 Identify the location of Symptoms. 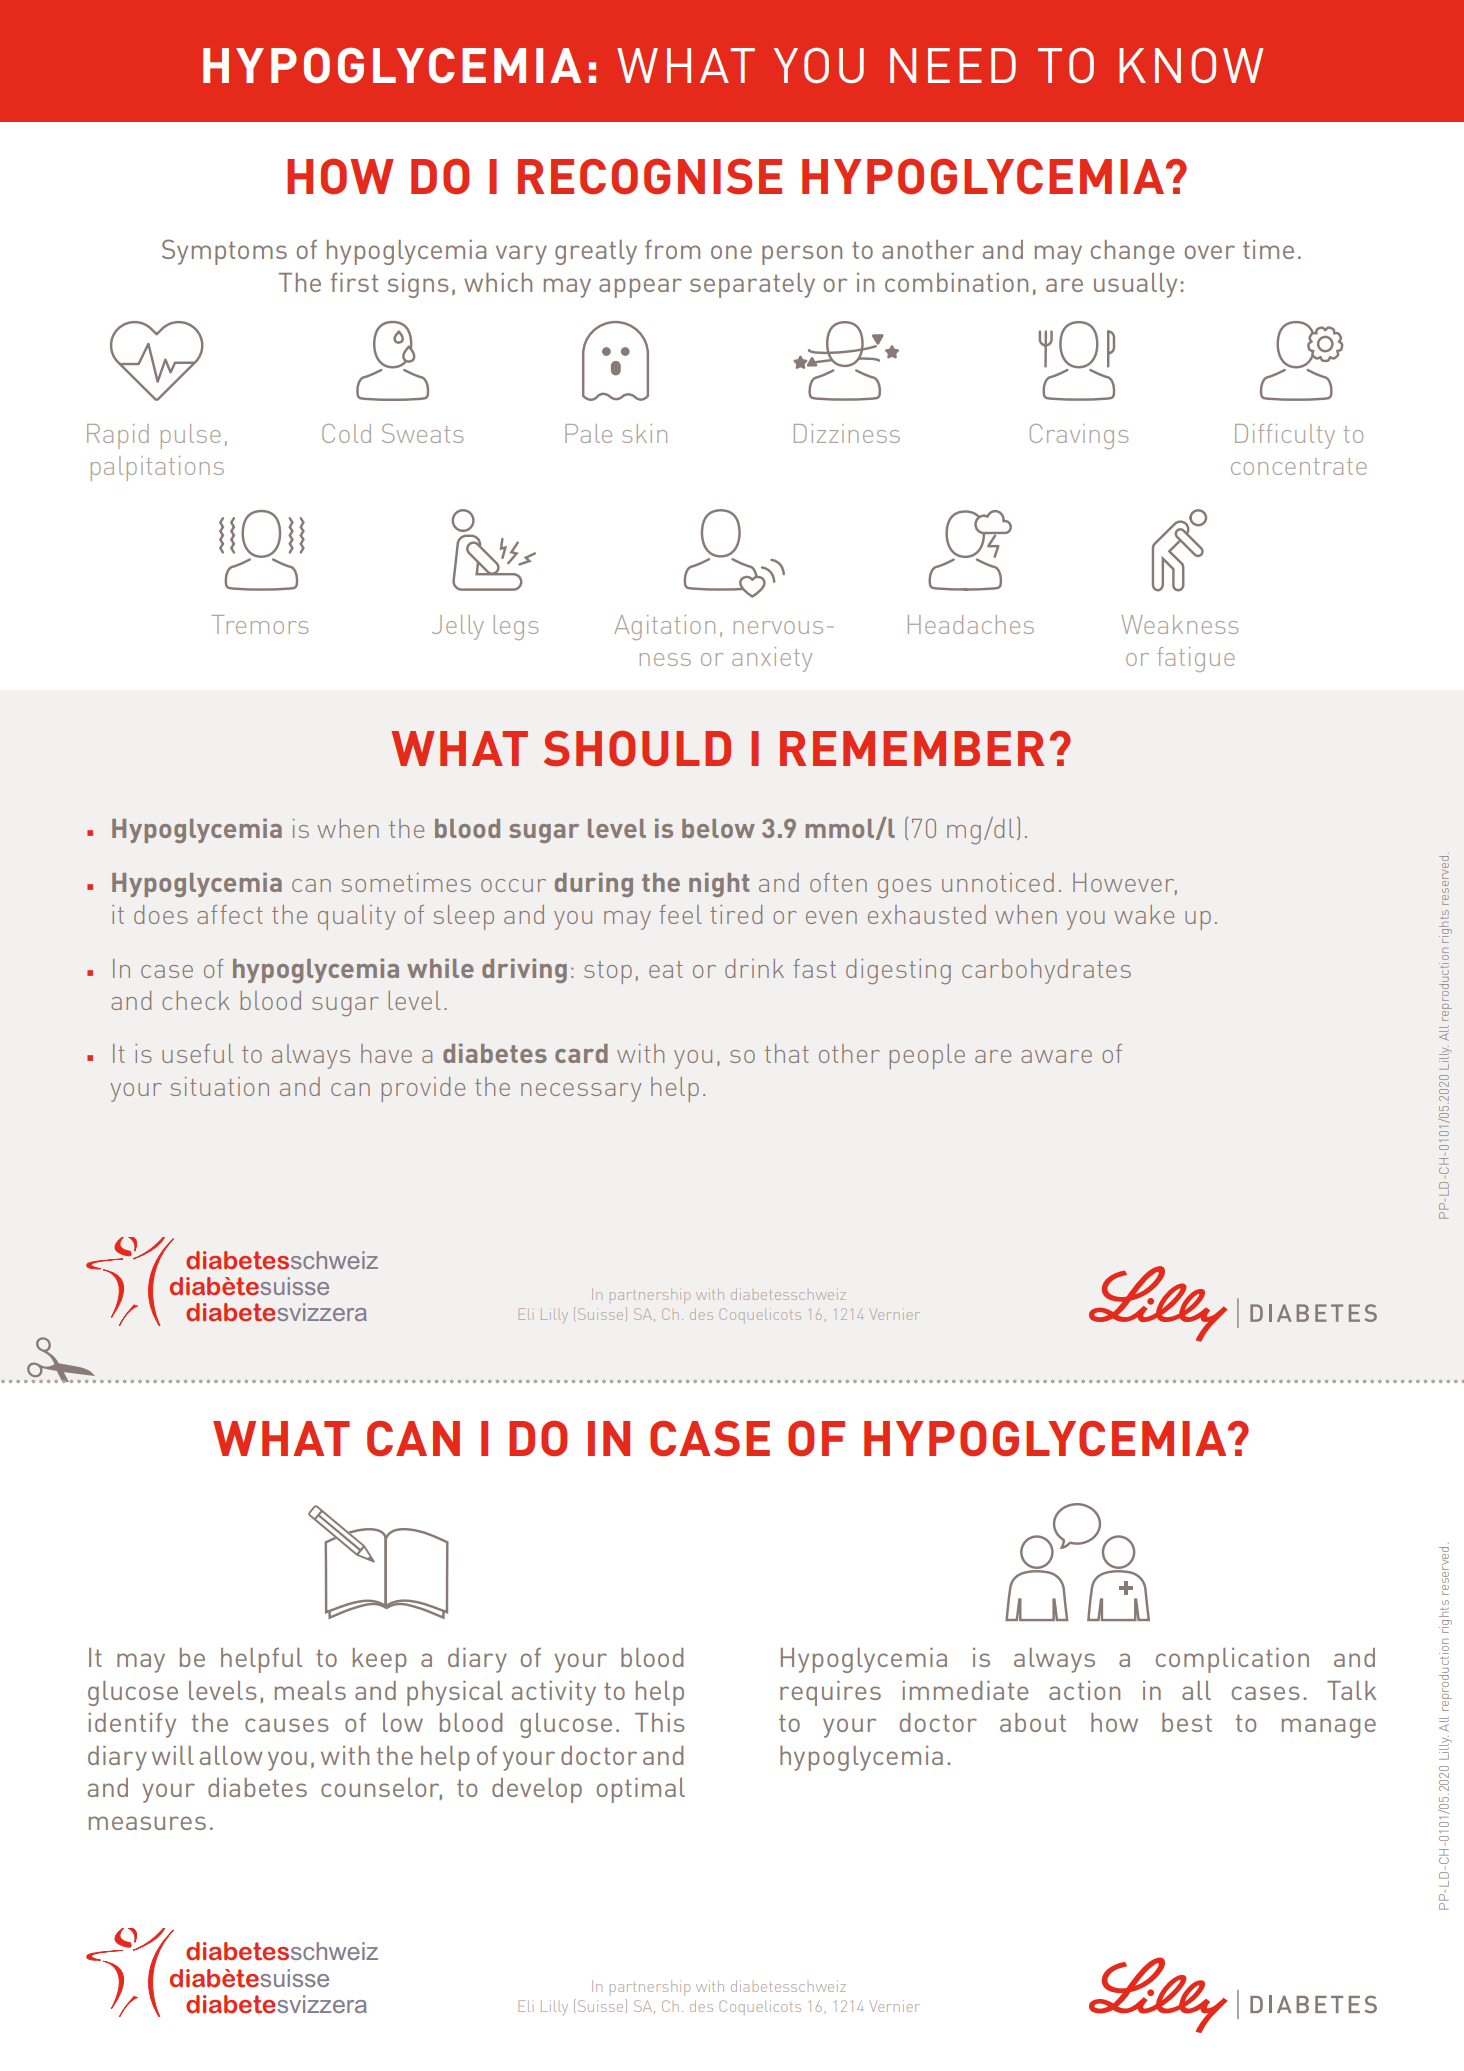
(224, 252).
